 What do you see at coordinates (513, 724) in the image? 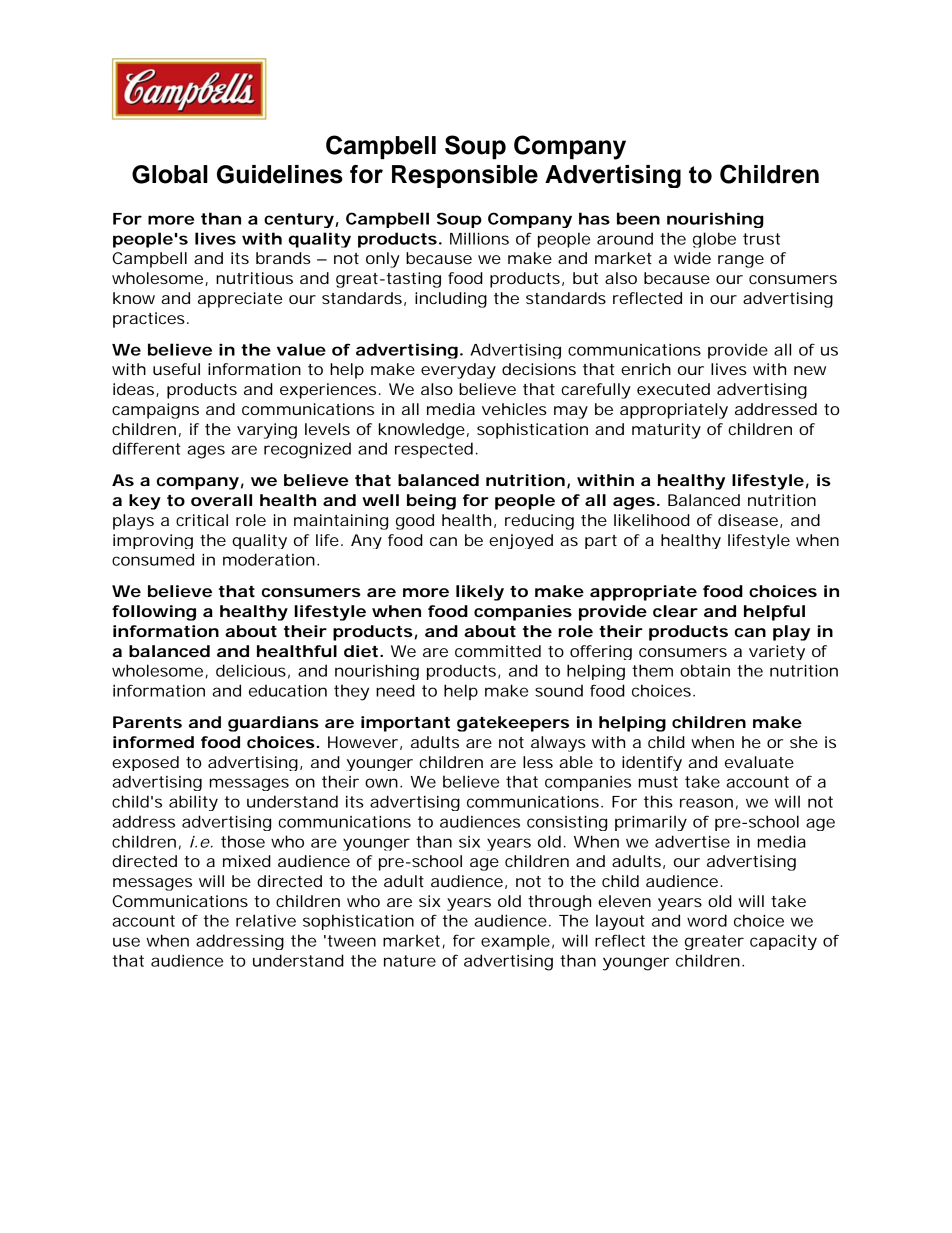
I see `gatekeepers` at bounding box center [513, 724].
